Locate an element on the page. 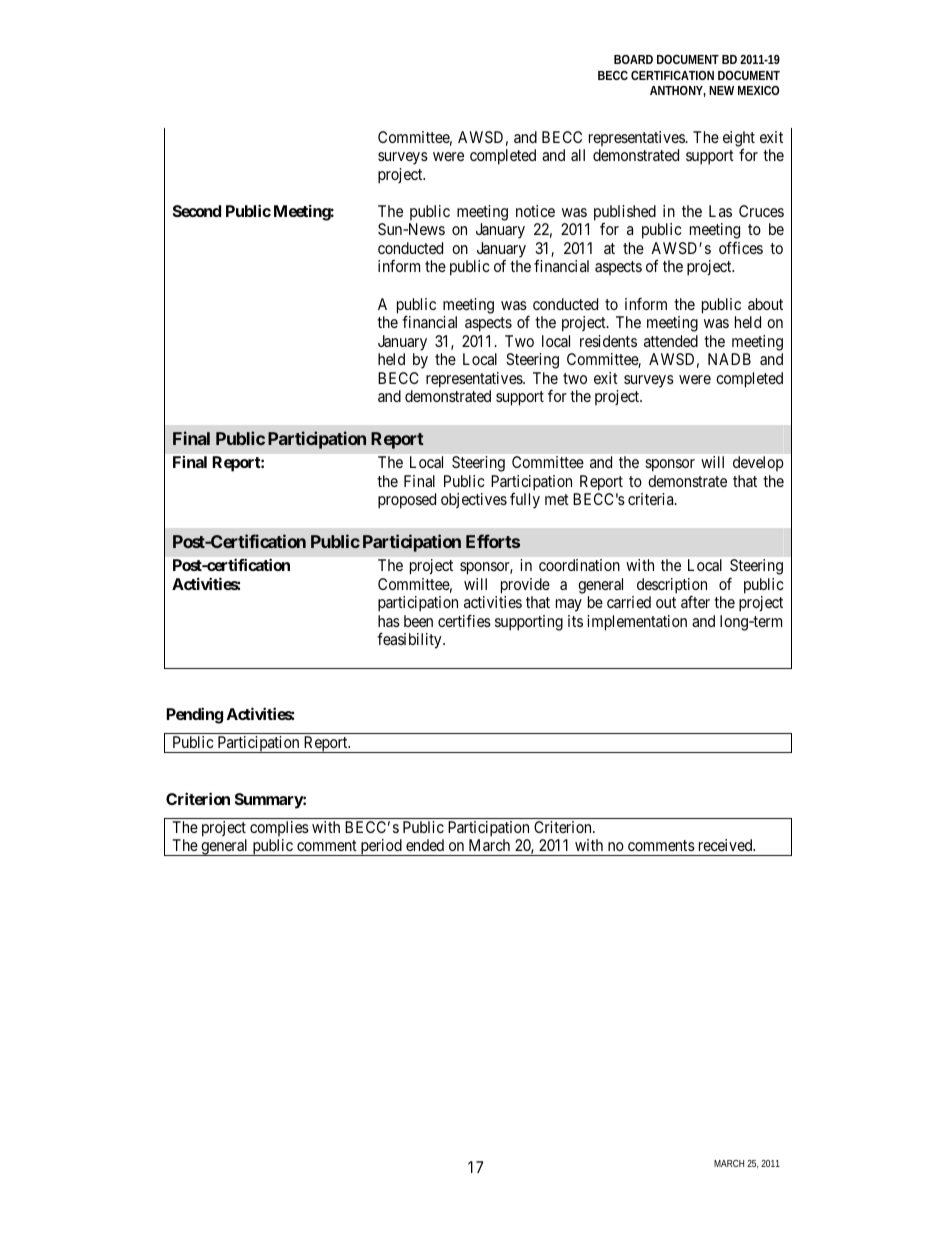 The image size is (952, 1233). period is located at coordinates (381, 847).
